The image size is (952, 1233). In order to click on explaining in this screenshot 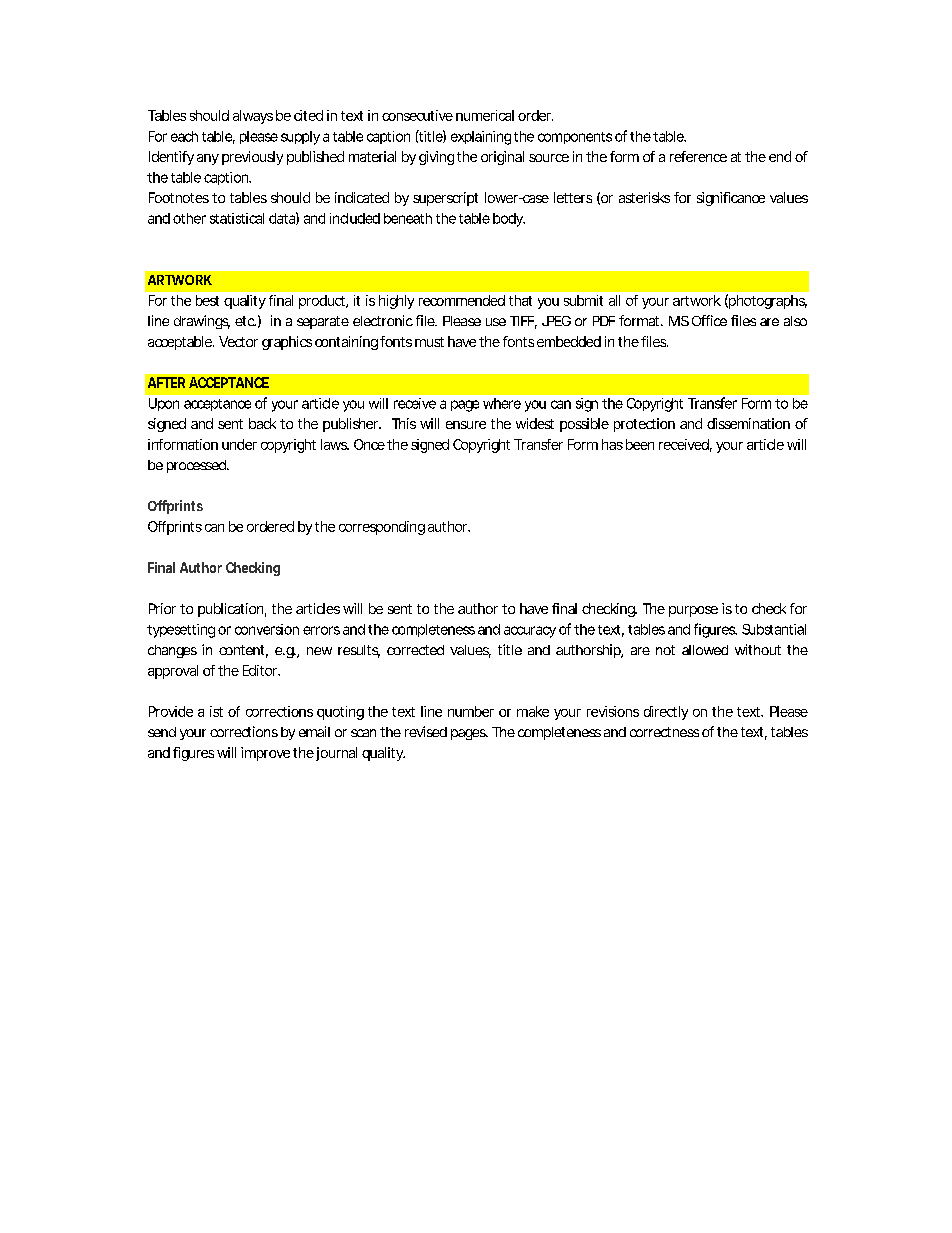, I will do `click(481, 138)`.
